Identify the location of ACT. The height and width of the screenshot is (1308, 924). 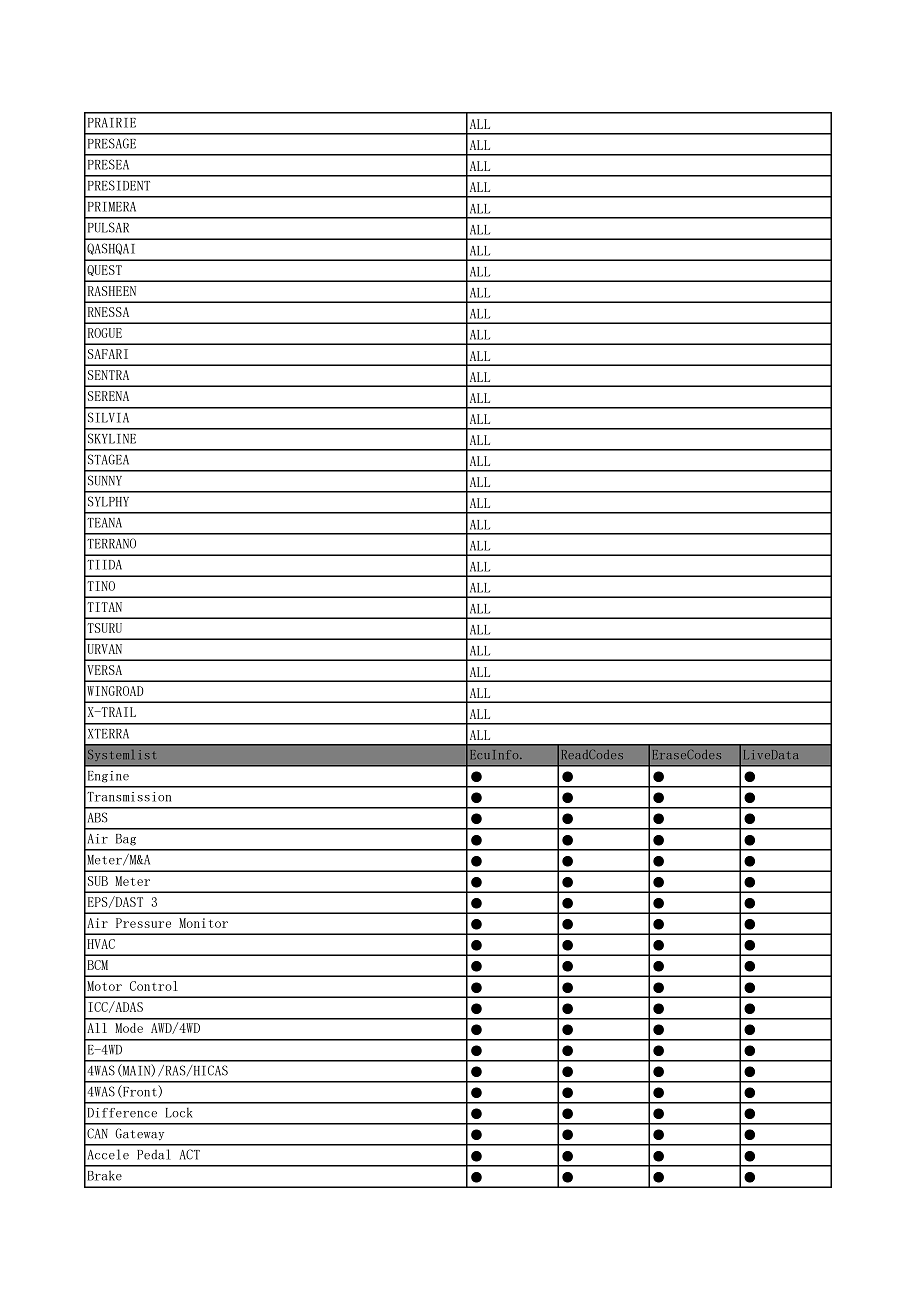
(190, 1154).
